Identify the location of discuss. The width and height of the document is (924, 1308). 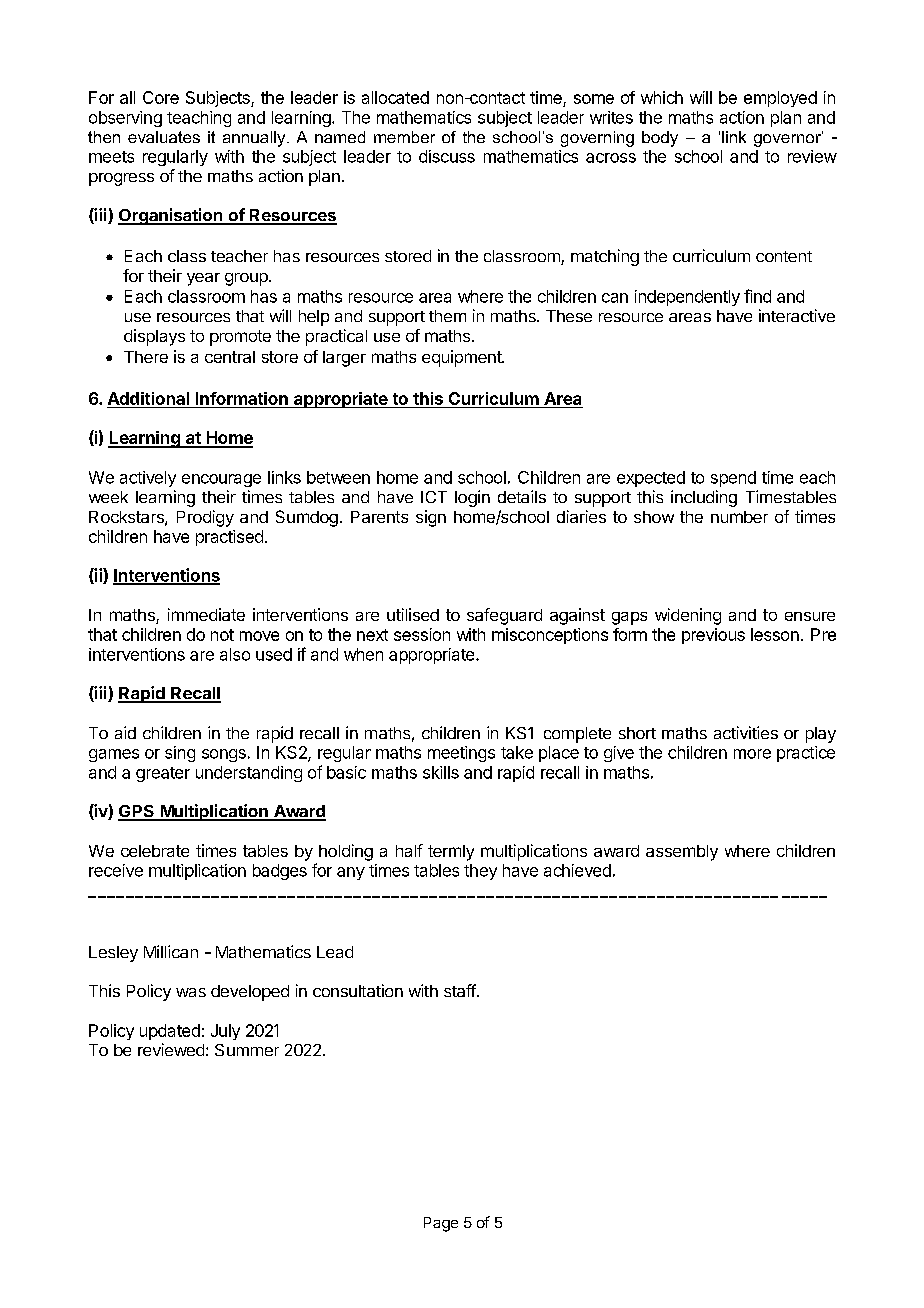
(447, 156).
